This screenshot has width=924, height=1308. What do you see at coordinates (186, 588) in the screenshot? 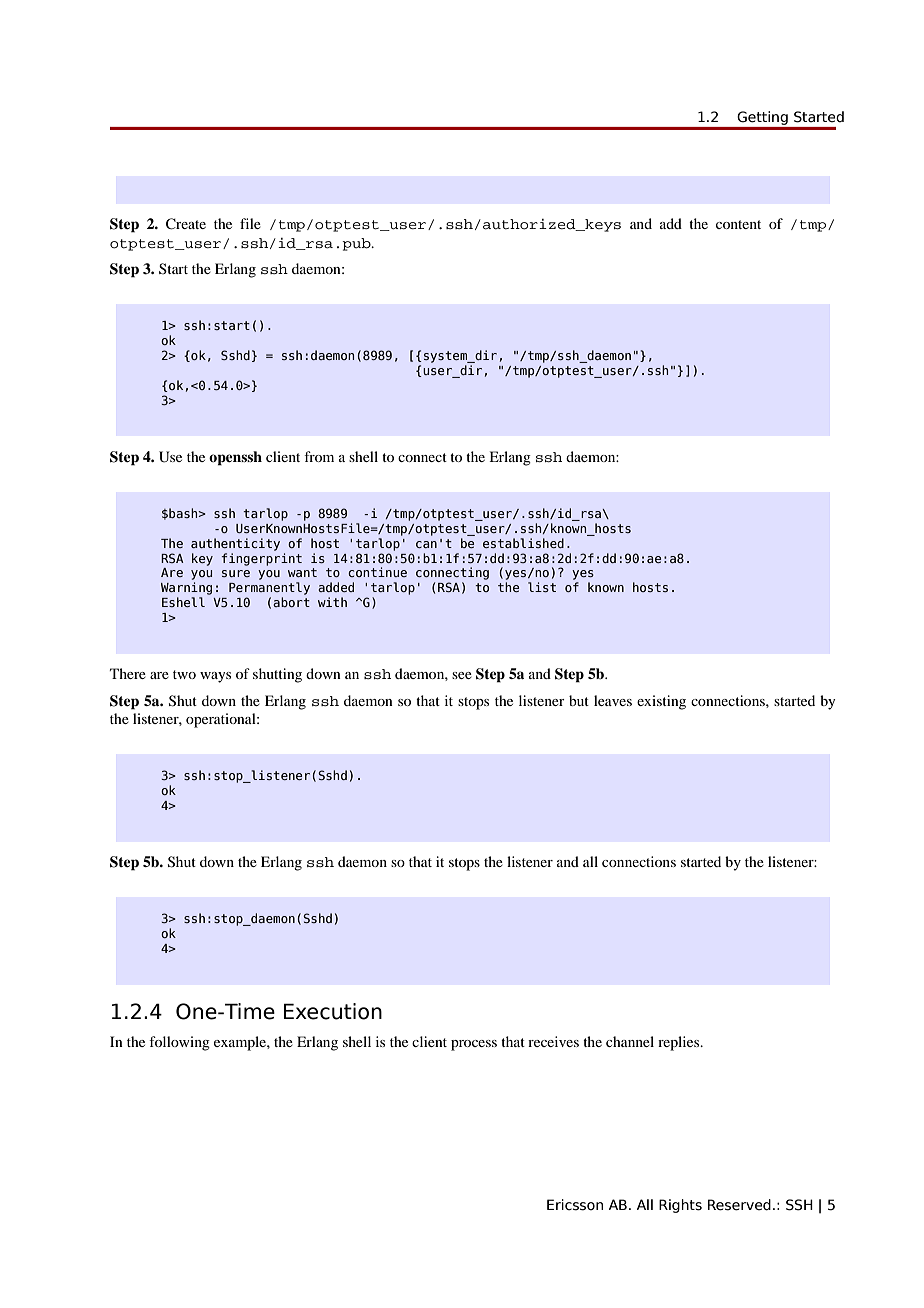
I see `Warning` at bounding box center [186, 588].
